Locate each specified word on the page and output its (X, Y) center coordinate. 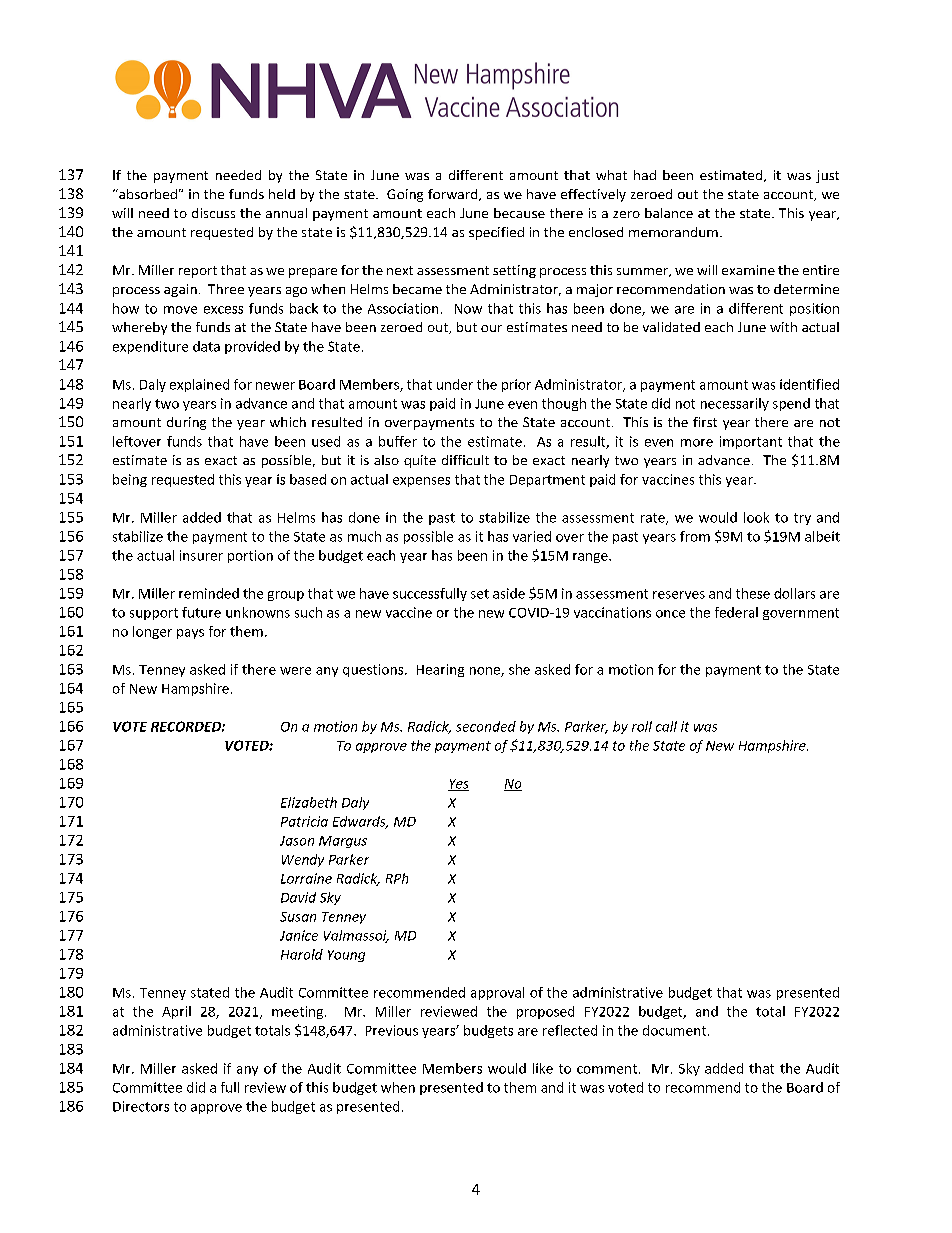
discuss (213, 213)
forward (454, 195)
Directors (141, 1106)
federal (736, 612)
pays (190, 634)
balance (669, 213)
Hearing (440, 670)
